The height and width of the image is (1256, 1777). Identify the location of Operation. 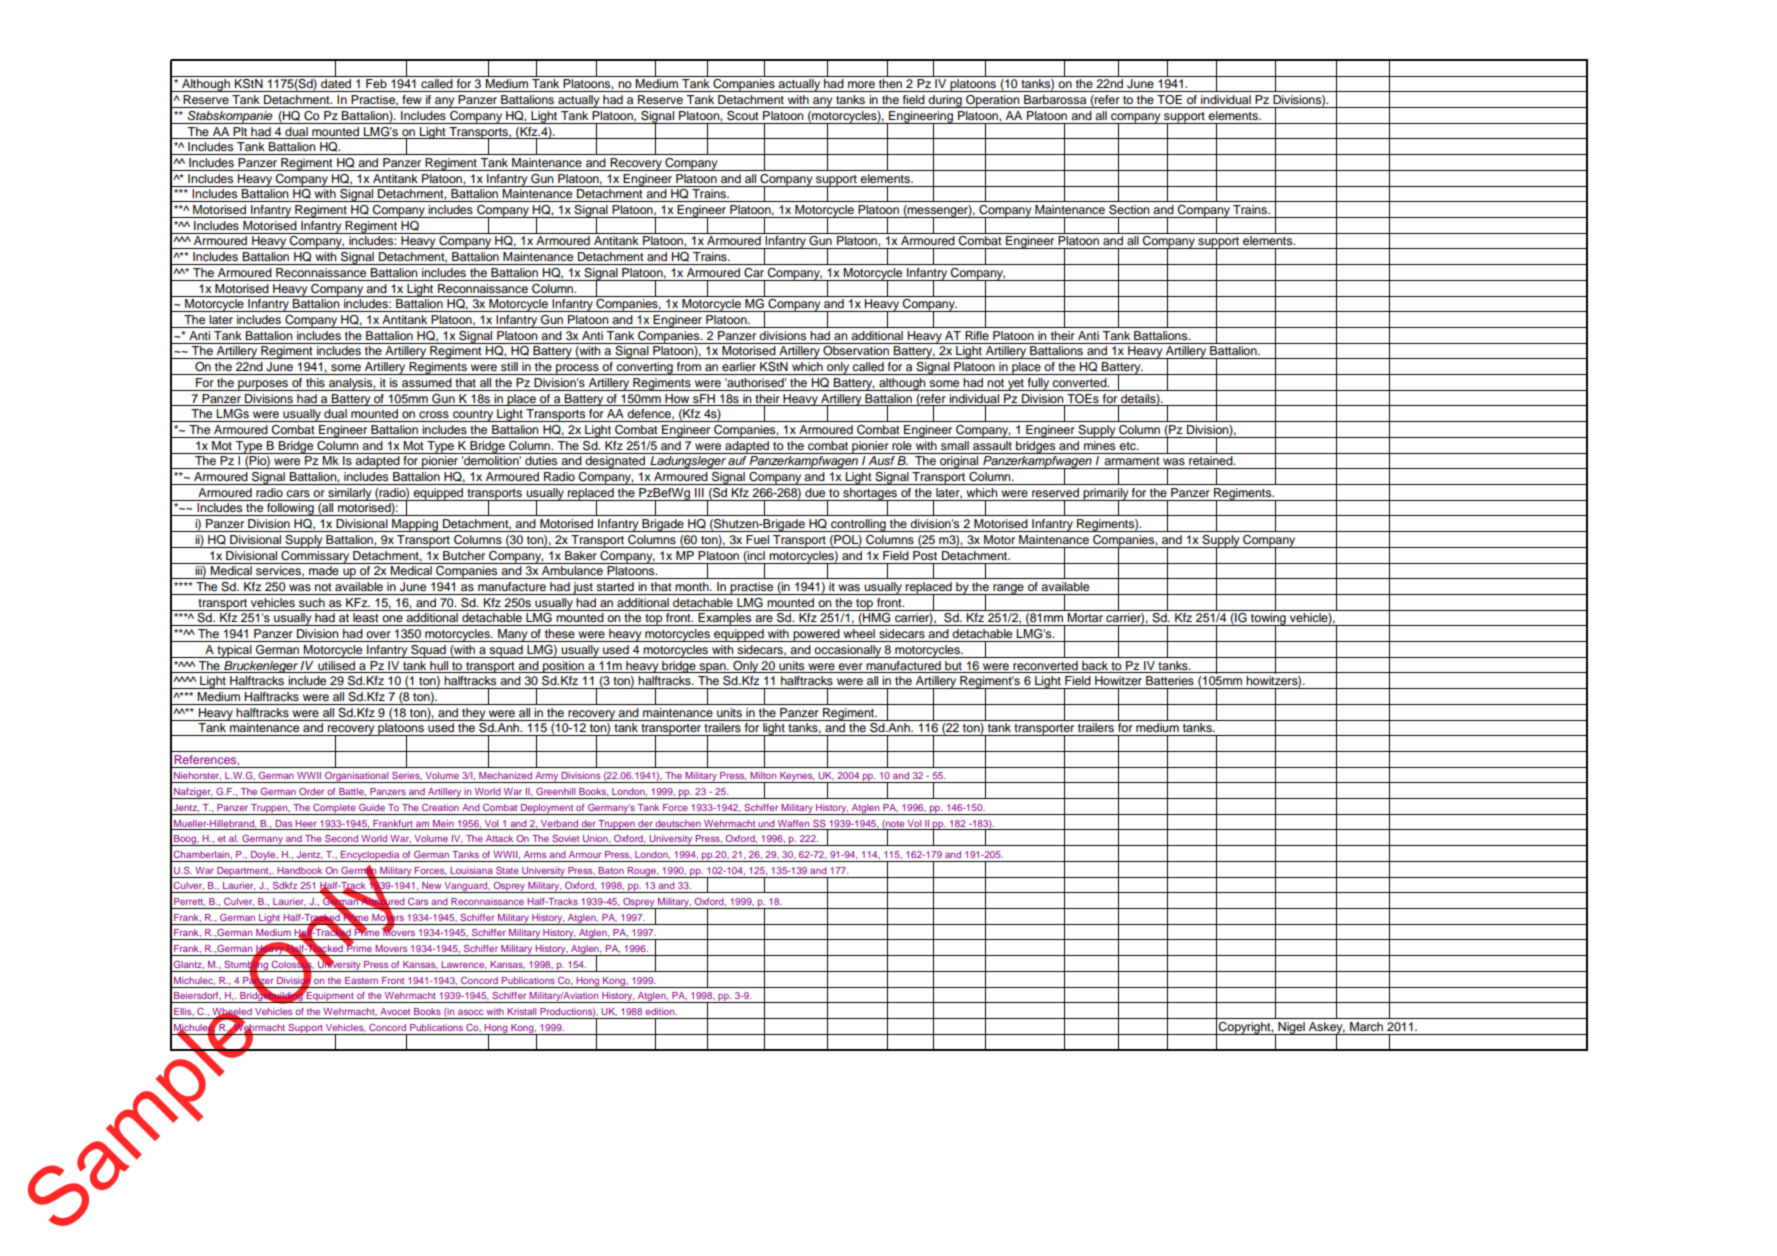
(993, 101).
